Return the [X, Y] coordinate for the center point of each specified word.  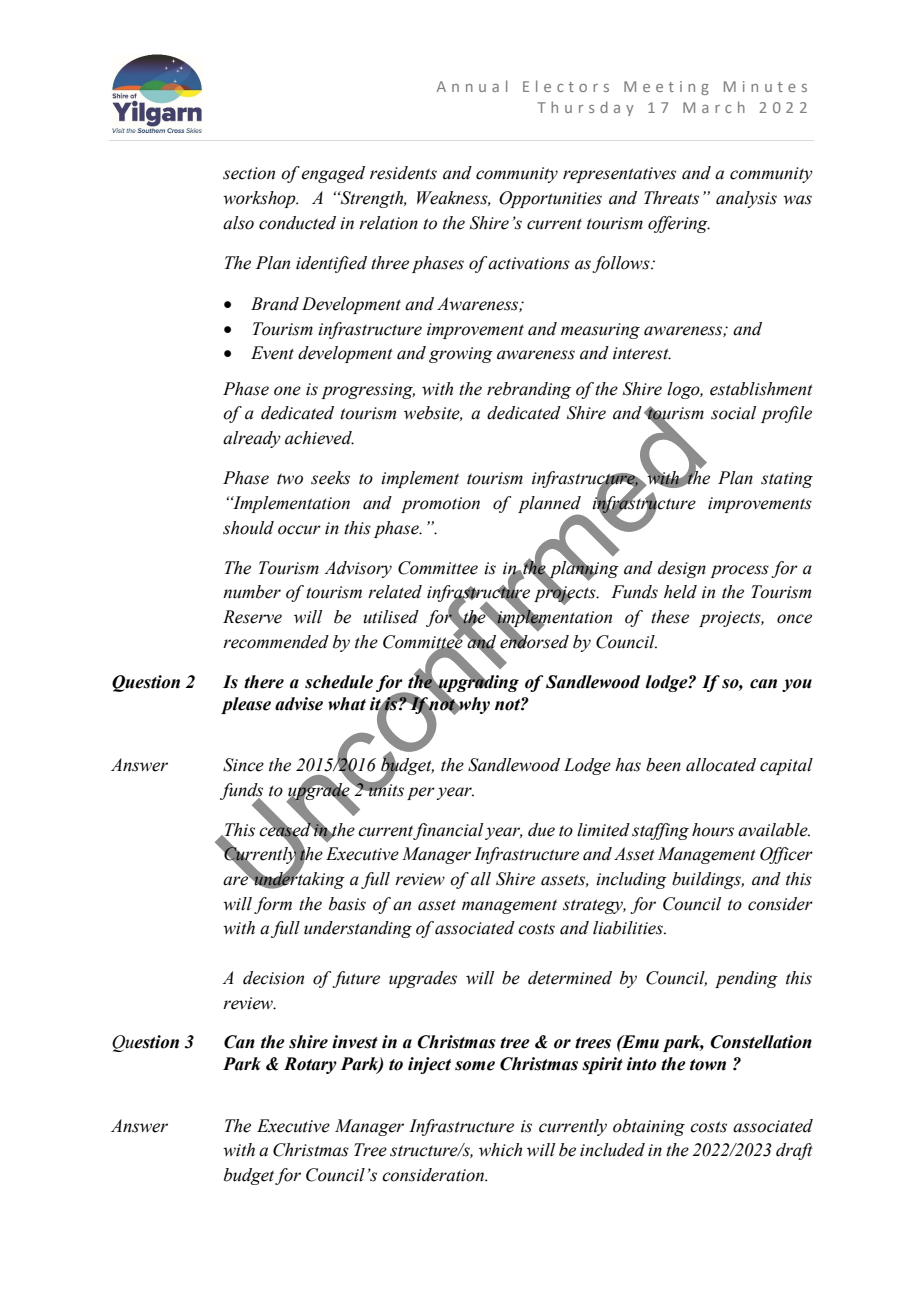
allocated [721, 765]
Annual [472, 86]
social [733, 413]
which [500, 1150]
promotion [440, 505]
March [714, 107]
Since [243, 765]
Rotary [310, 1065]
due [541, 830]
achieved [319, 438]
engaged [333, 174]
